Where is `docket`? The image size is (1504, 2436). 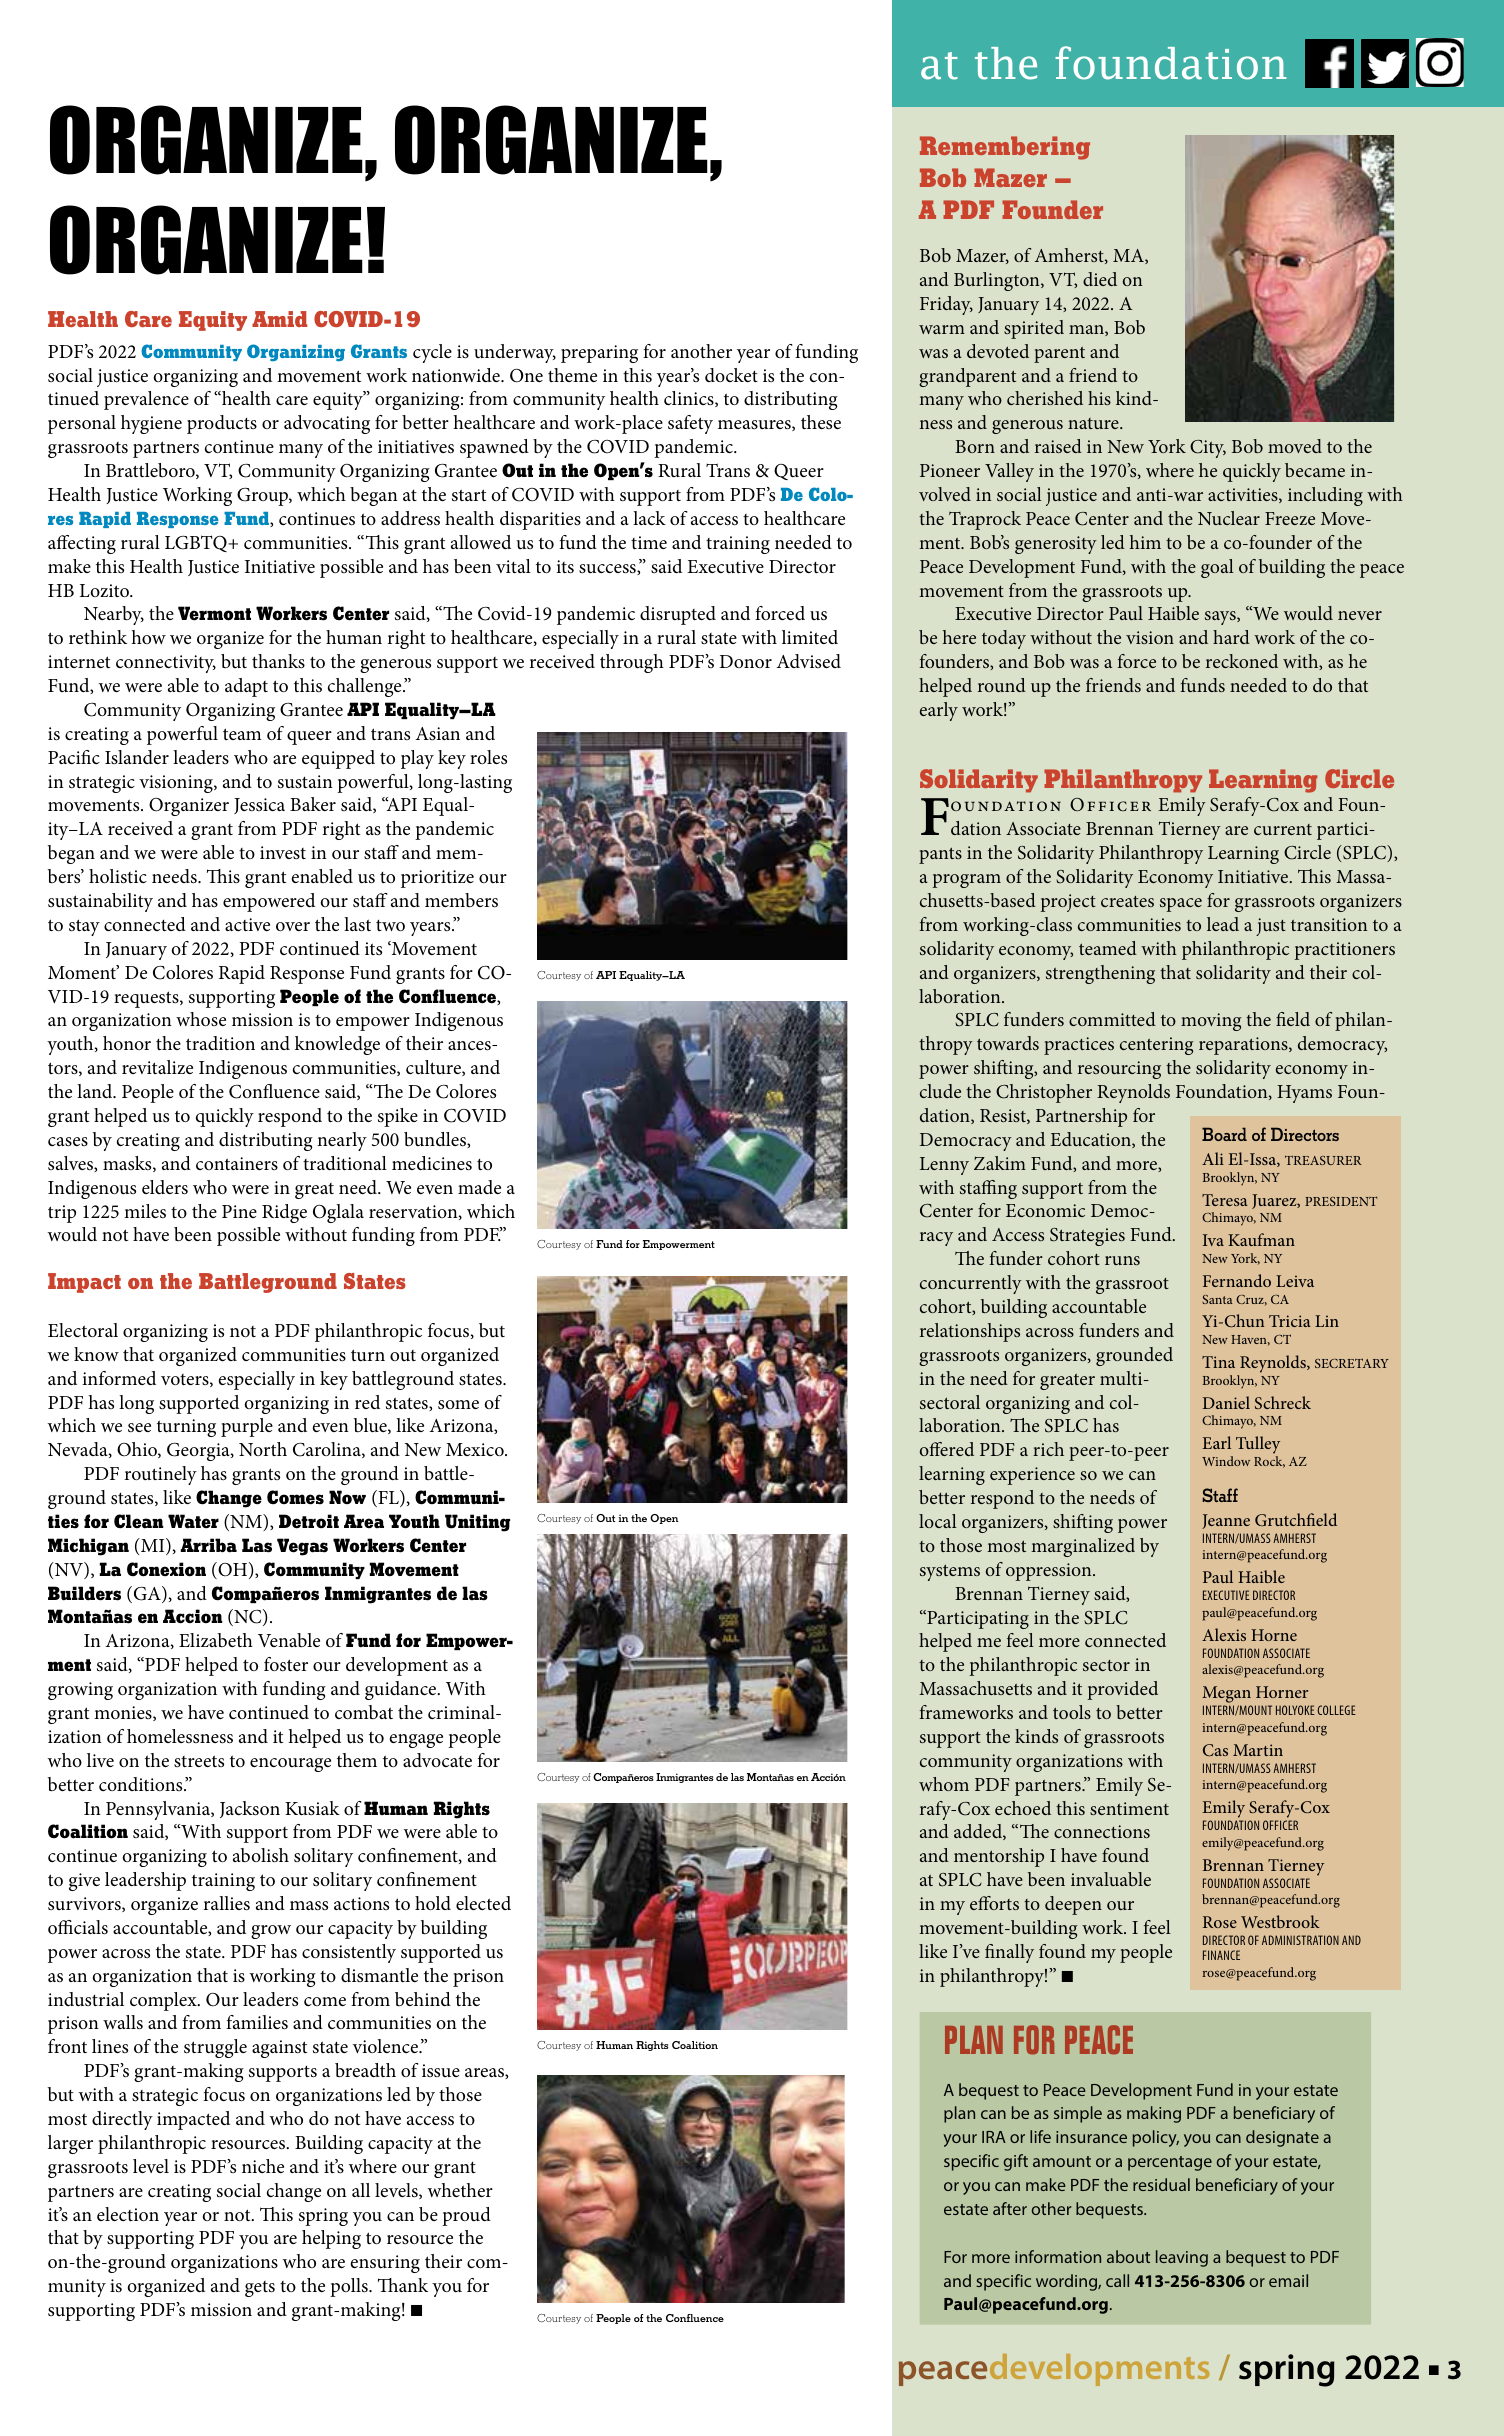
docket is located at coordinates (731, 375).
